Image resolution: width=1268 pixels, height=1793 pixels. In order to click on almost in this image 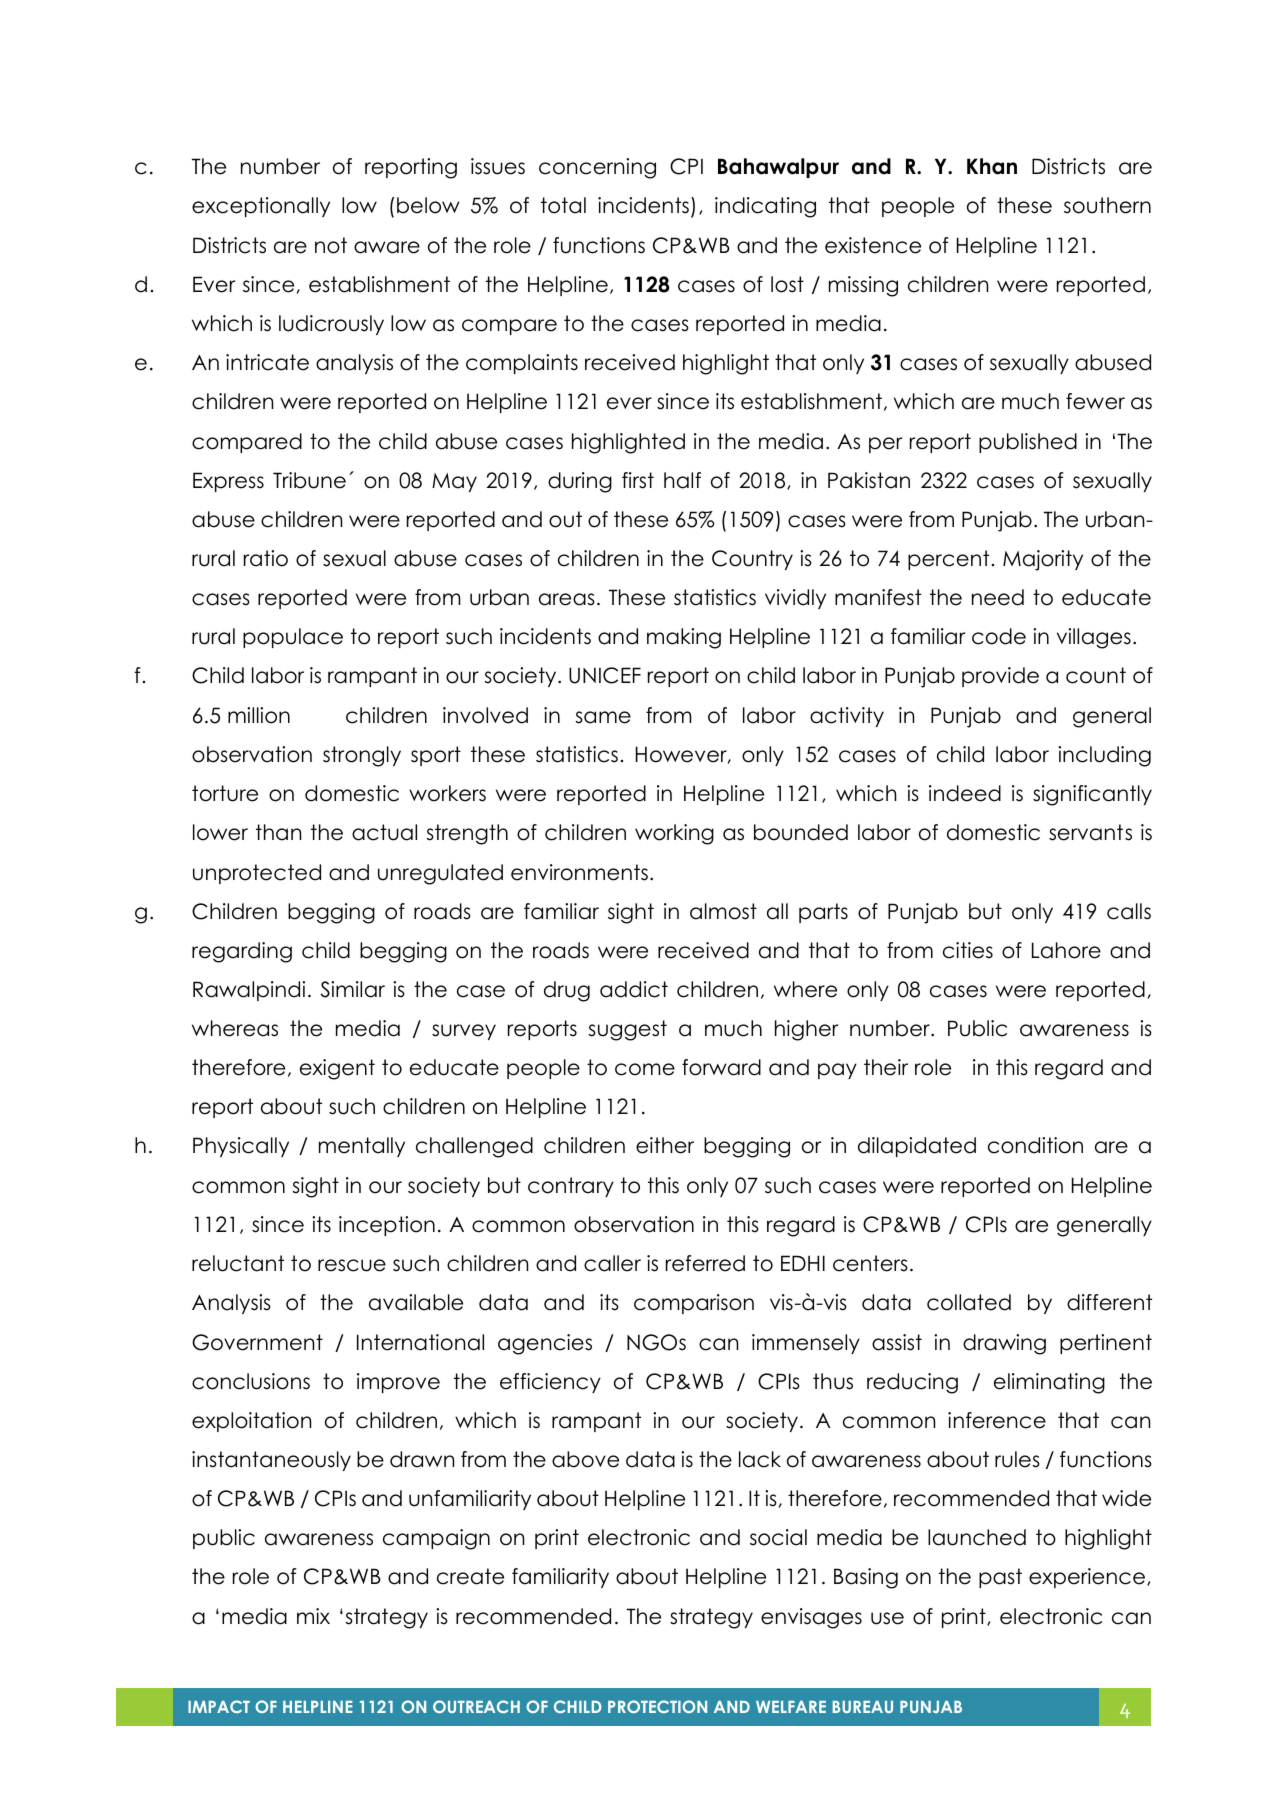, I will do `click(723, 911)`.
